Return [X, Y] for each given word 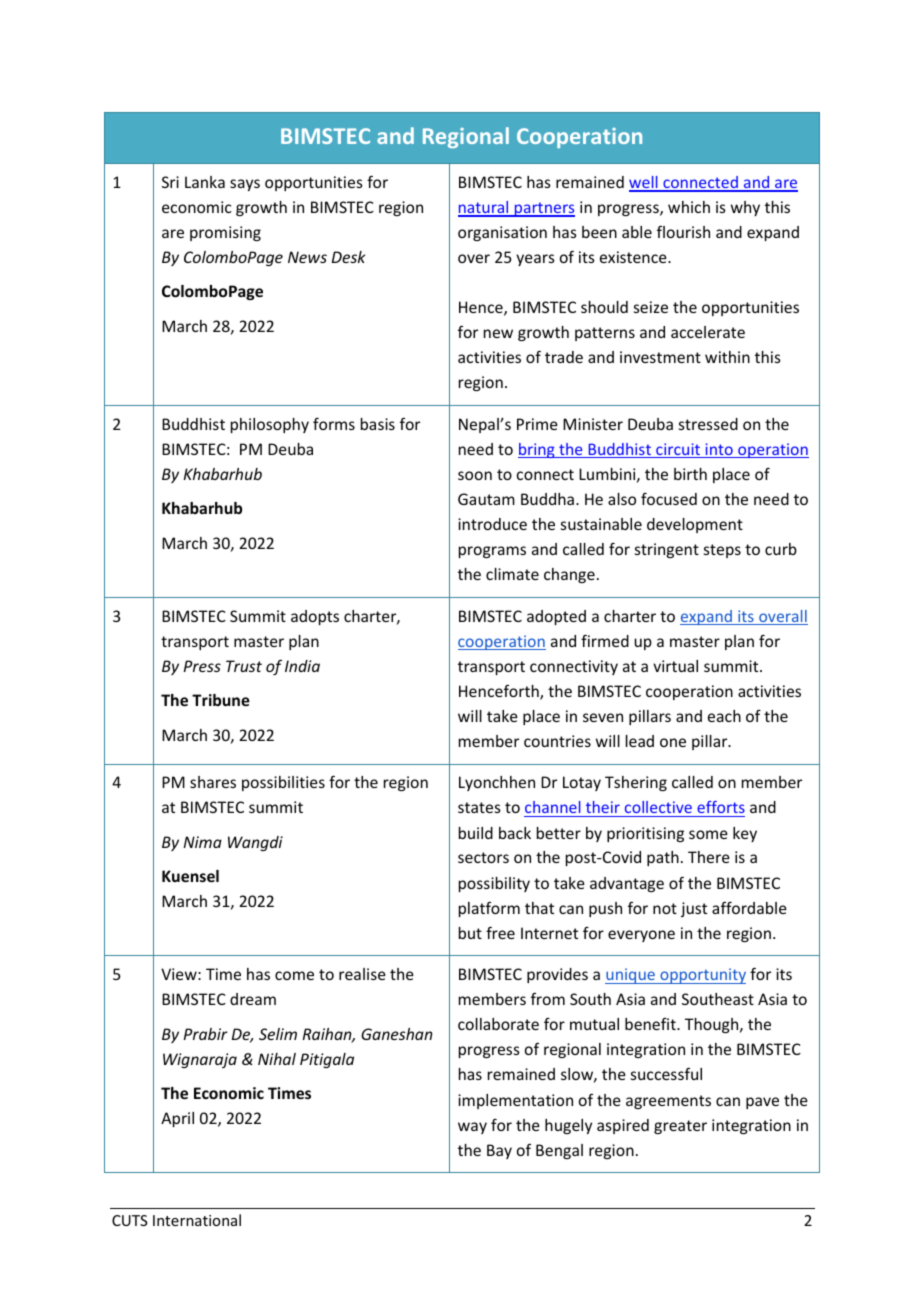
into [719, 450]
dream [253, 999]
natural [484, 208]
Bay [499, 1151]
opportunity [702, 976]
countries [557, 741]
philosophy [270, 425]
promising [225, 233]
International [197, 1220]
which [689, 207]
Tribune [221, 700]
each [724, 716]
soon [475, 475]
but [470, 933]
